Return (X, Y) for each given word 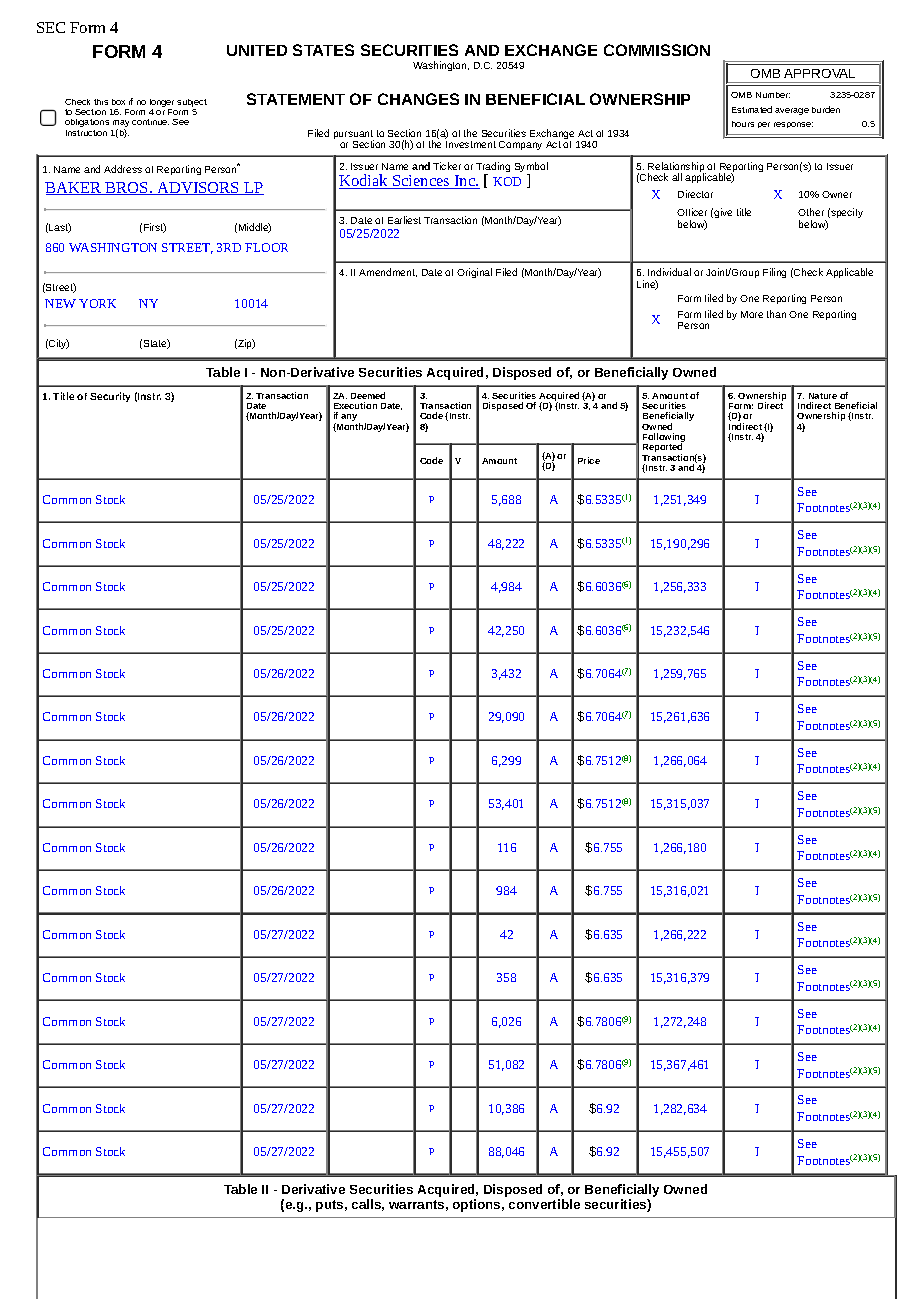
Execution (355, 405)
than (776, 314)
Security (110, 397)
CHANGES (418, 99)
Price (589, 460)
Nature (823, 396)
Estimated (752, 109)
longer (162, 103)
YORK (97, 303)
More (752, 314)
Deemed (368, 395)
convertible (544, 1204)
